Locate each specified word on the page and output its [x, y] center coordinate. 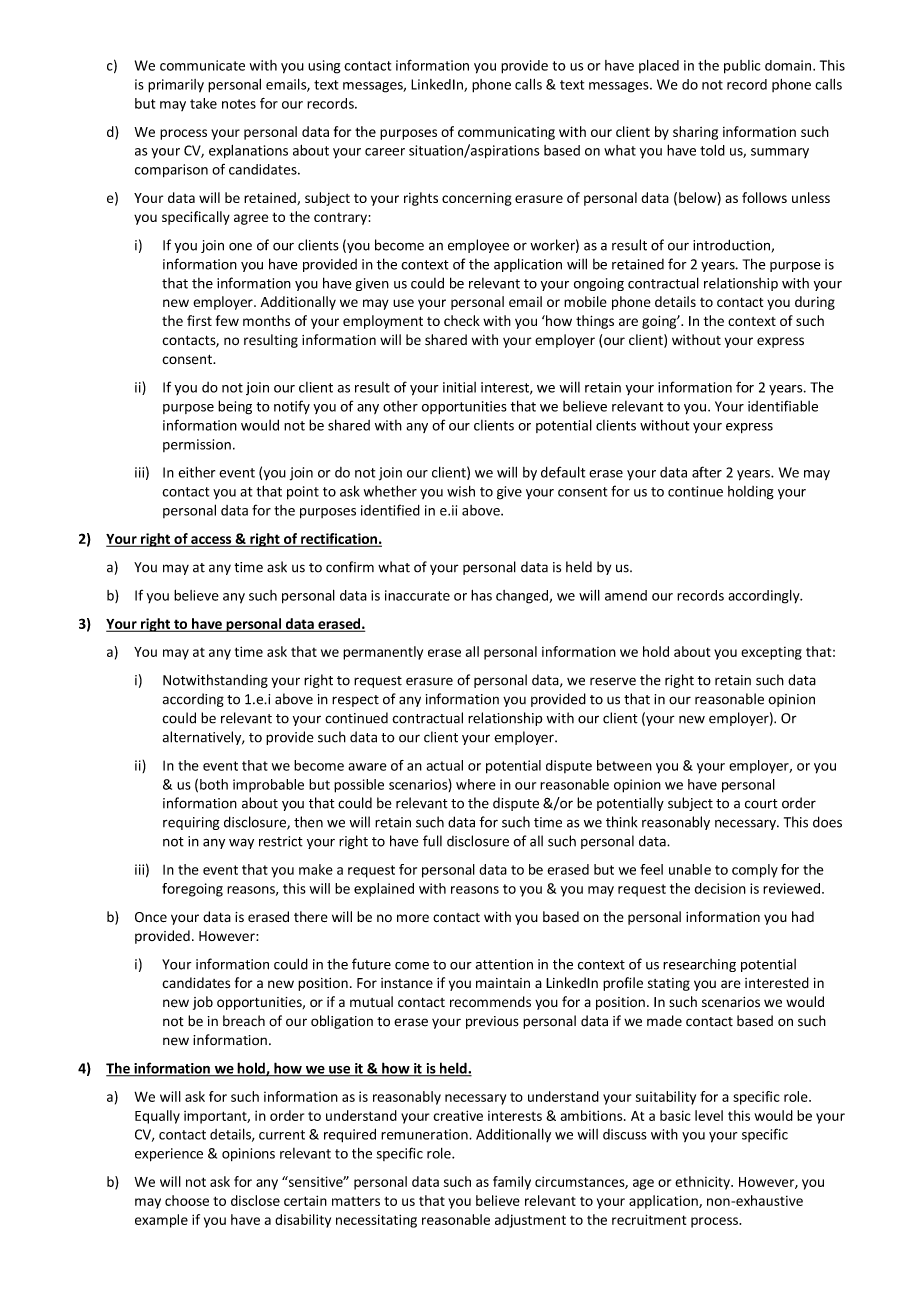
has [481, 595]
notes [239, 104]
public [742, 67]
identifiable [783, 406]
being [235, 407]
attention [504, 964]
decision [720, 888]
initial [459, 387]
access [211, 541]
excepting [771, 653]
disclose [255, 1200]
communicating [506, 133]
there [311, 916]
